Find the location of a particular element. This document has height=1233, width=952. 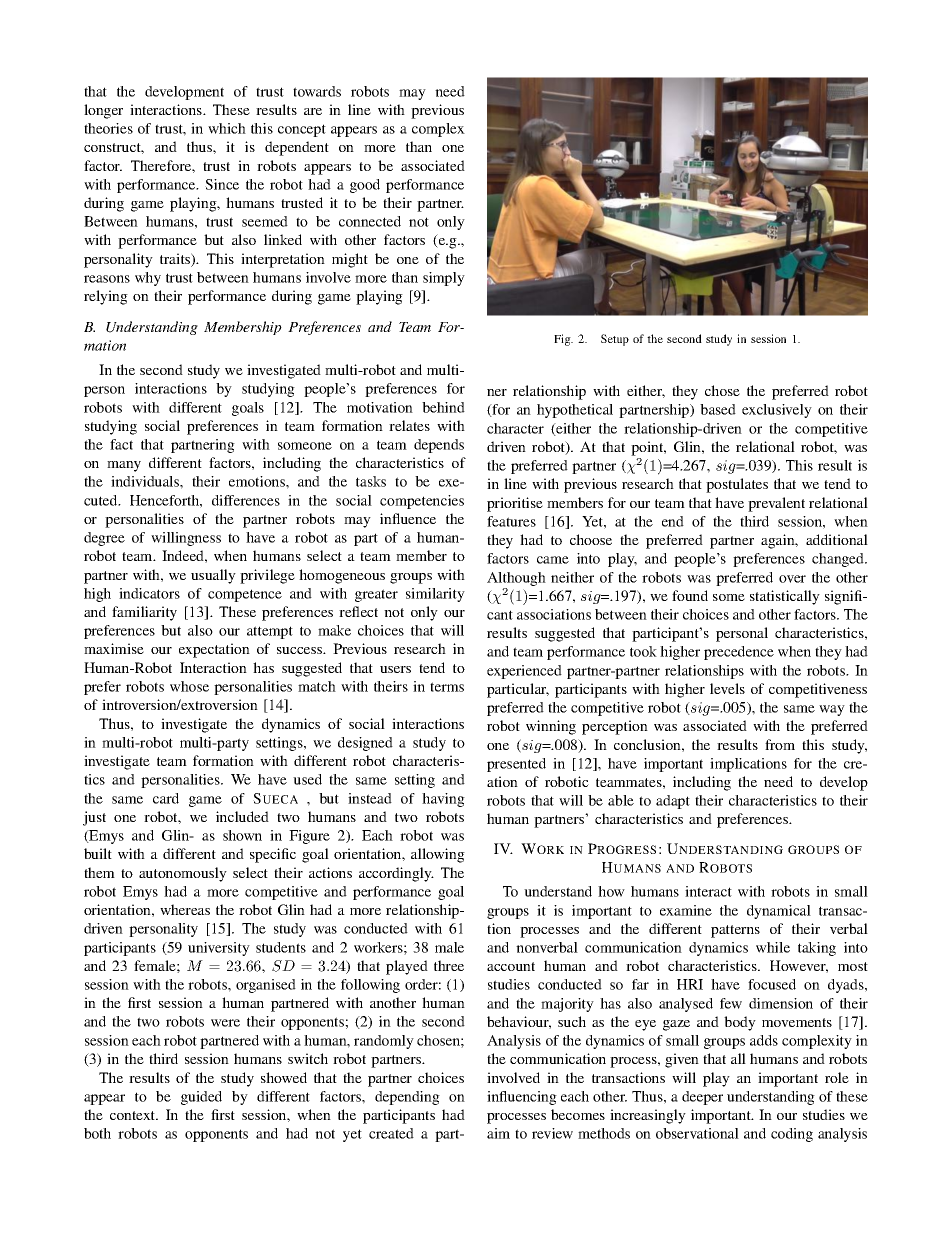

card is located at coordinates (166, 798).
